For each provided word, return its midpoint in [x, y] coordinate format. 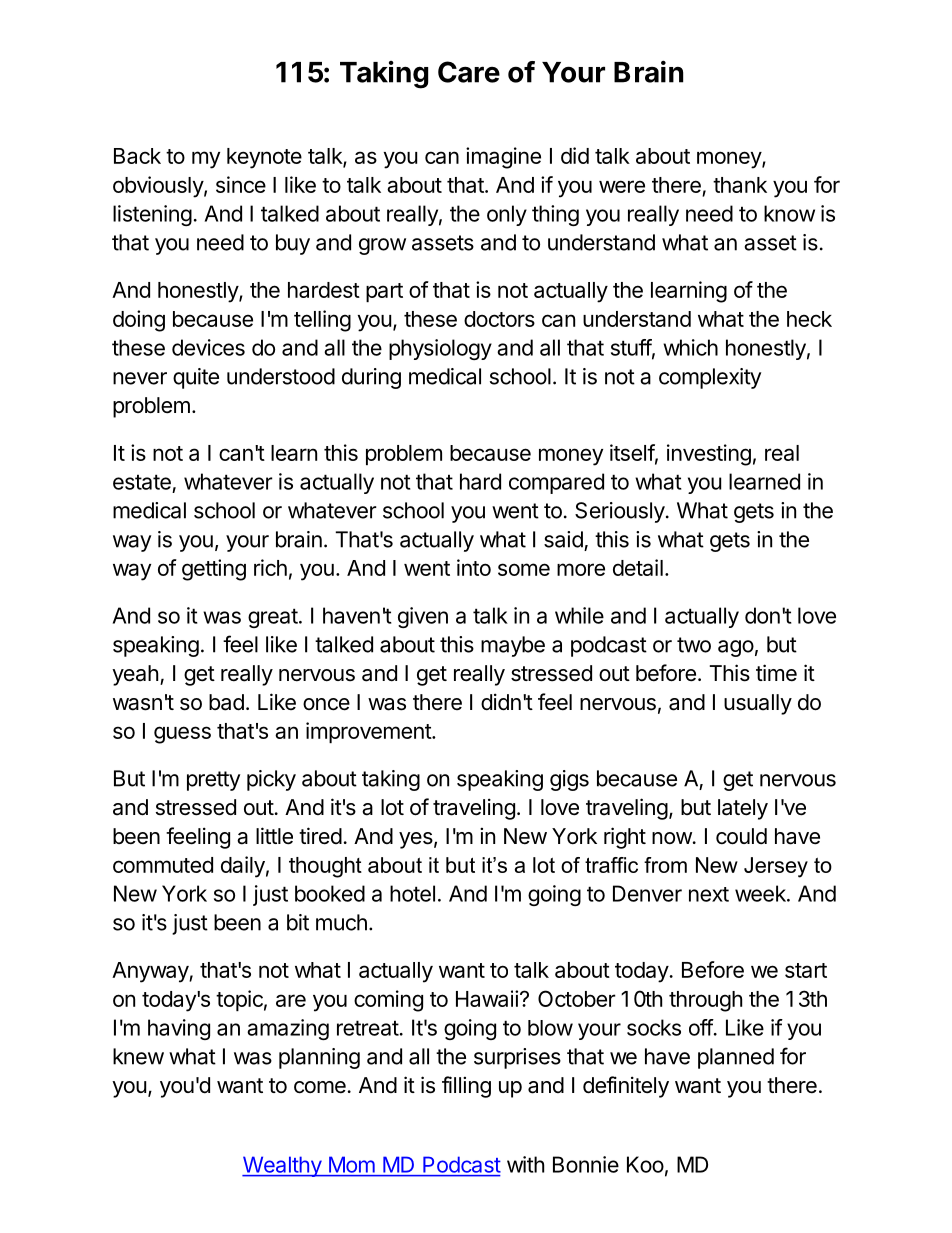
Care [469, 72]
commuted [163, 865]
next [709, 894]
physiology [440, 349]
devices [208, 347]
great [273, 618]
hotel [412, 893]
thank [740, 185]
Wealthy [282, 1166]
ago [736, 648]
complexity [710, 378]
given [423, 617]
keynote [264, 158]
